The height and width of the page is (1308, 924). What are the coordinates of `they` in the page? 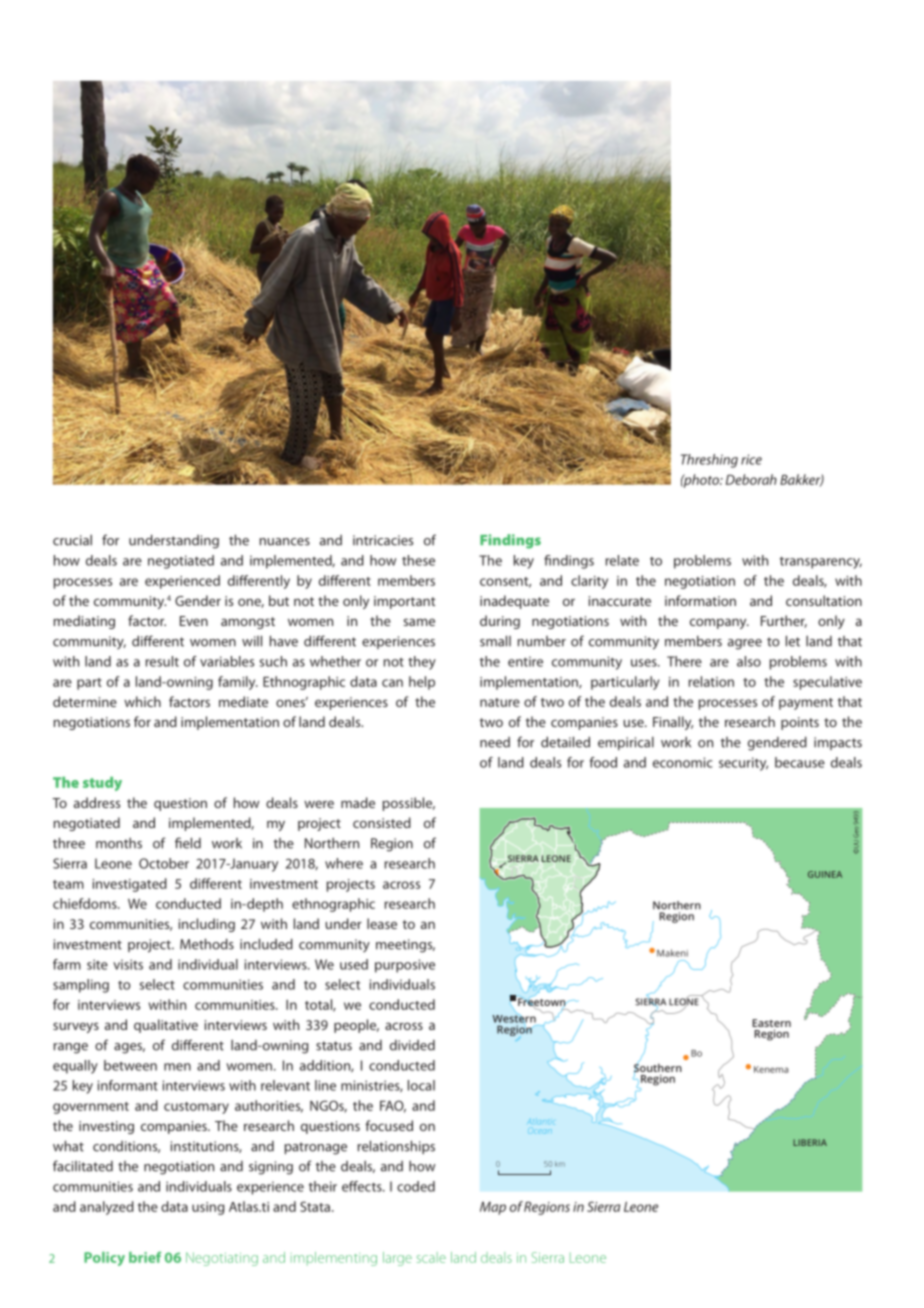 It's located at (422, 663).
